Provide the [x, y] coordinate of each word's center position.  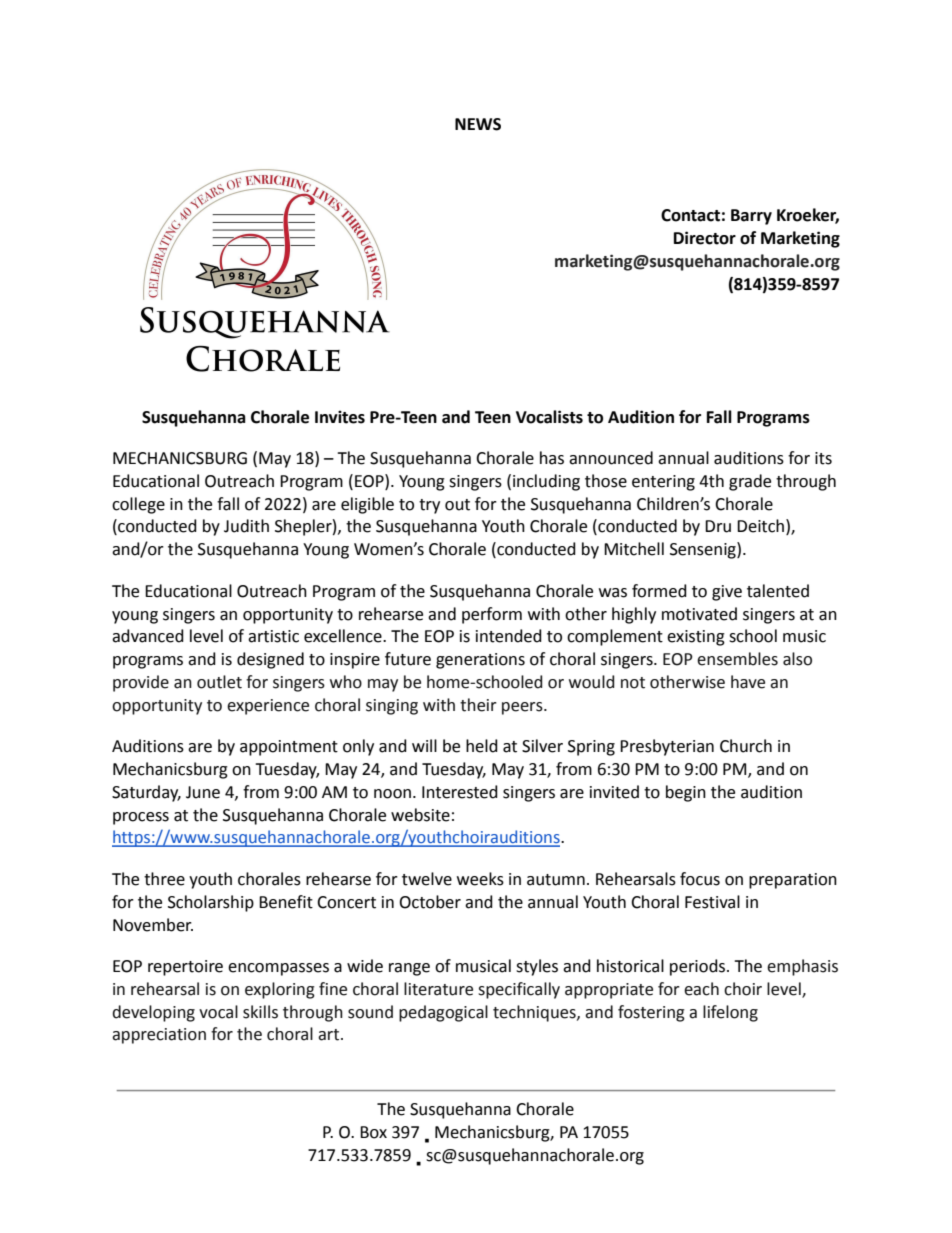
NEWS [478, 124]
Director [705, 238]
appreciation [159, 1036]
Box [373, 1132]
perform [492, 615]
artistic [273, 636]
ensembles [737, 659]
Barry [751, 217]
